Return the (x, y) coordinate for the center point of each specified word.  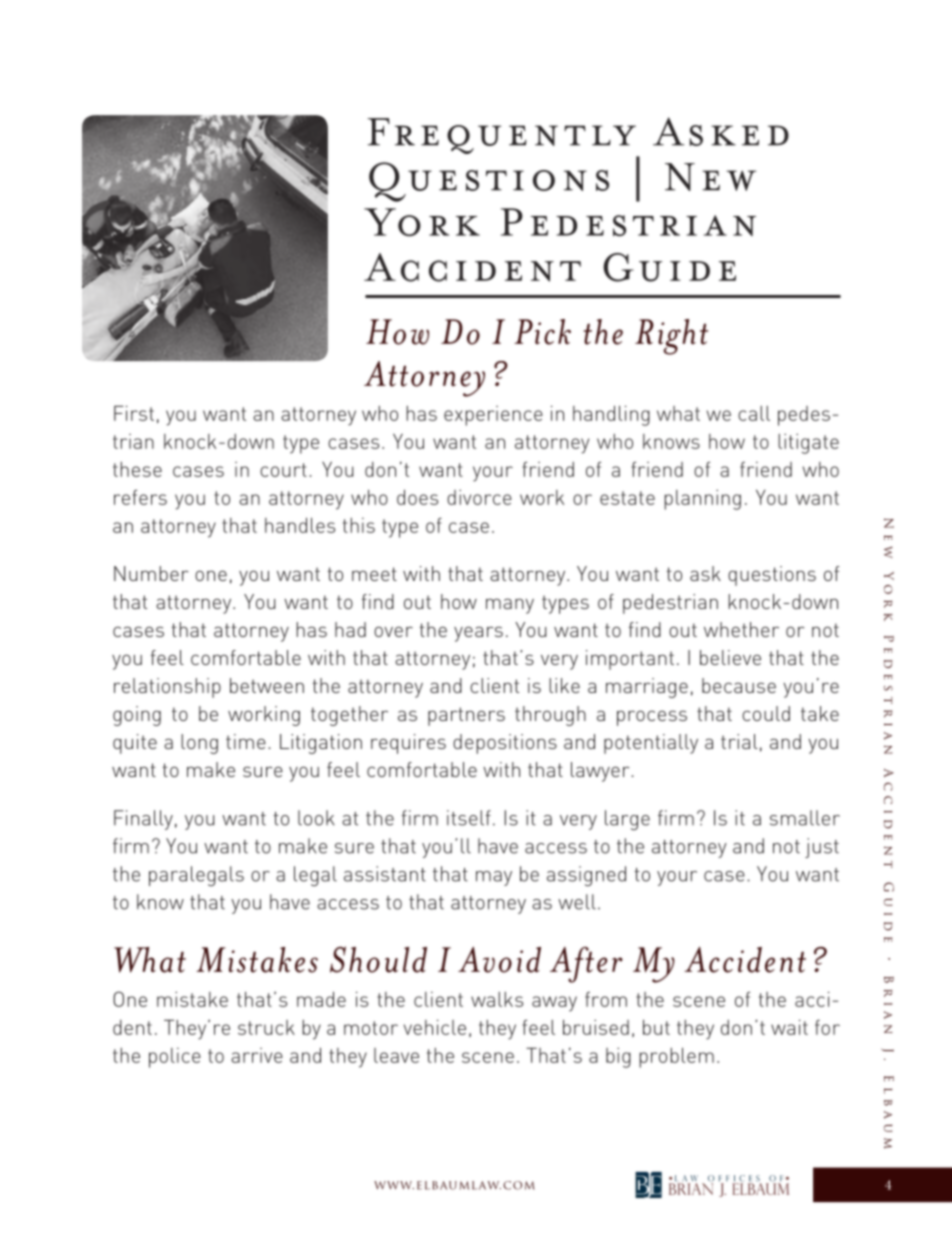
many (510, 606)
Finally (143, 820)
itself (469, 818)
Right (671, 337)
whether (741, 629)
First (134, 413)
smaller (805, 818)
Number (151, 573)
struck (266, 1027)
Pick (542, 332)
